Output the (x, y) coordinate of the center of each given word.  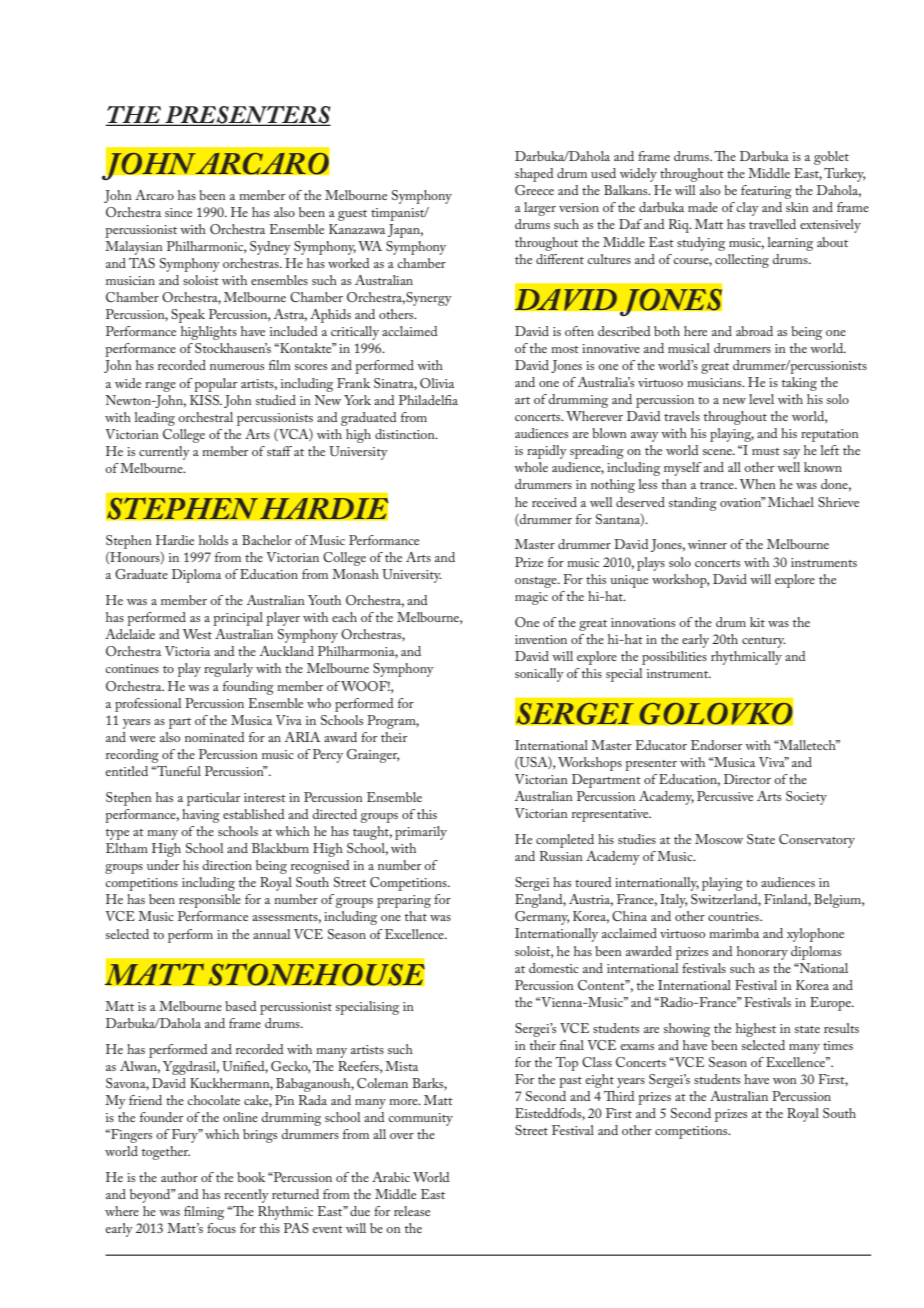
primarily (421, 833)
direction (227, 865)
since (178, 212)
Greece (534, 190)
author (179, 1177)
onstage (537, 582)
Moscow (719, 839)
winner (707, 544)
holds (213, 540)
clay (747, 209)
